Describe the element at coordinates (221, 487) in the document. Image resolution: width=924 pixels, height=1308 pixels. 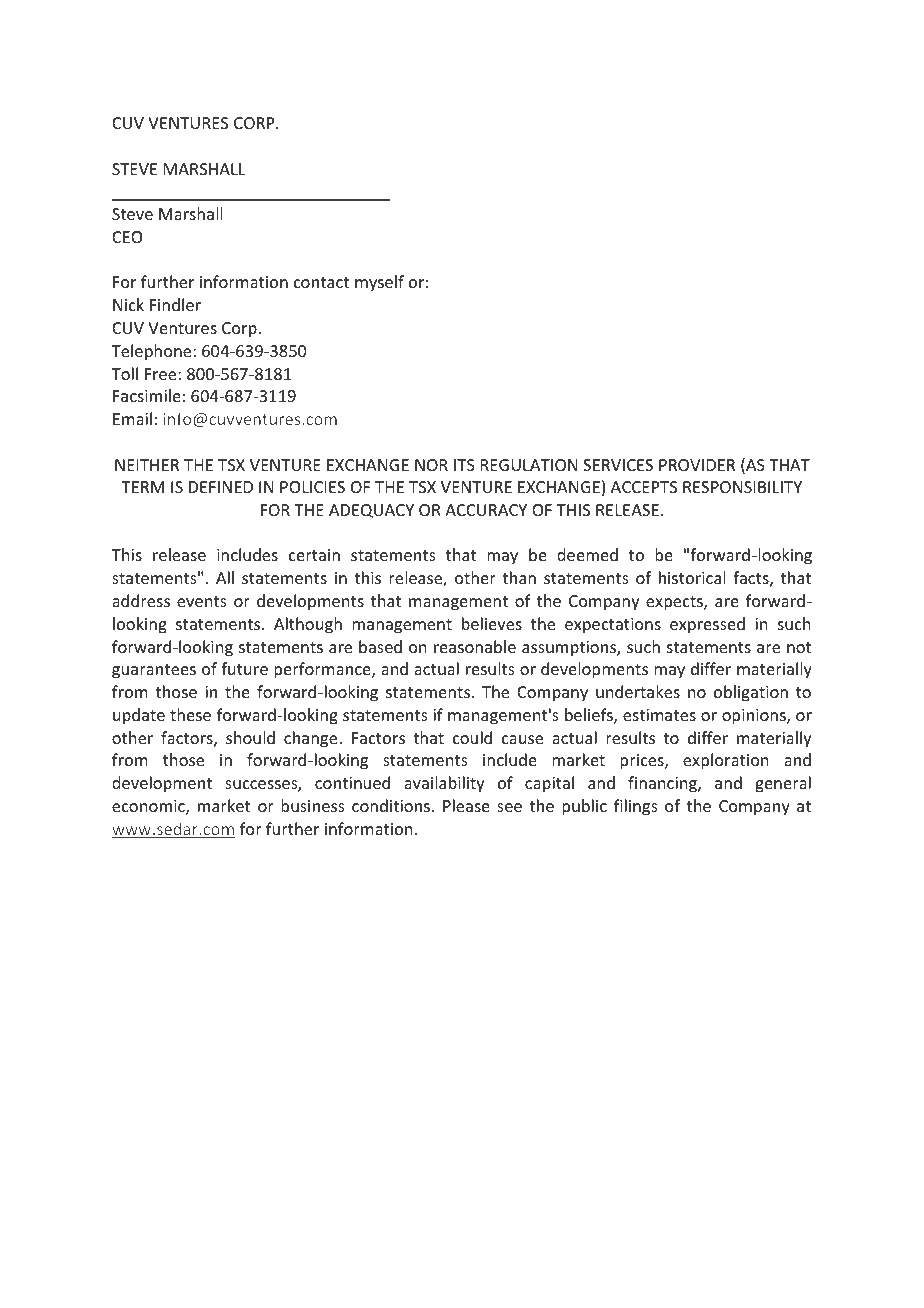
I see `DEFINED` at that location.
